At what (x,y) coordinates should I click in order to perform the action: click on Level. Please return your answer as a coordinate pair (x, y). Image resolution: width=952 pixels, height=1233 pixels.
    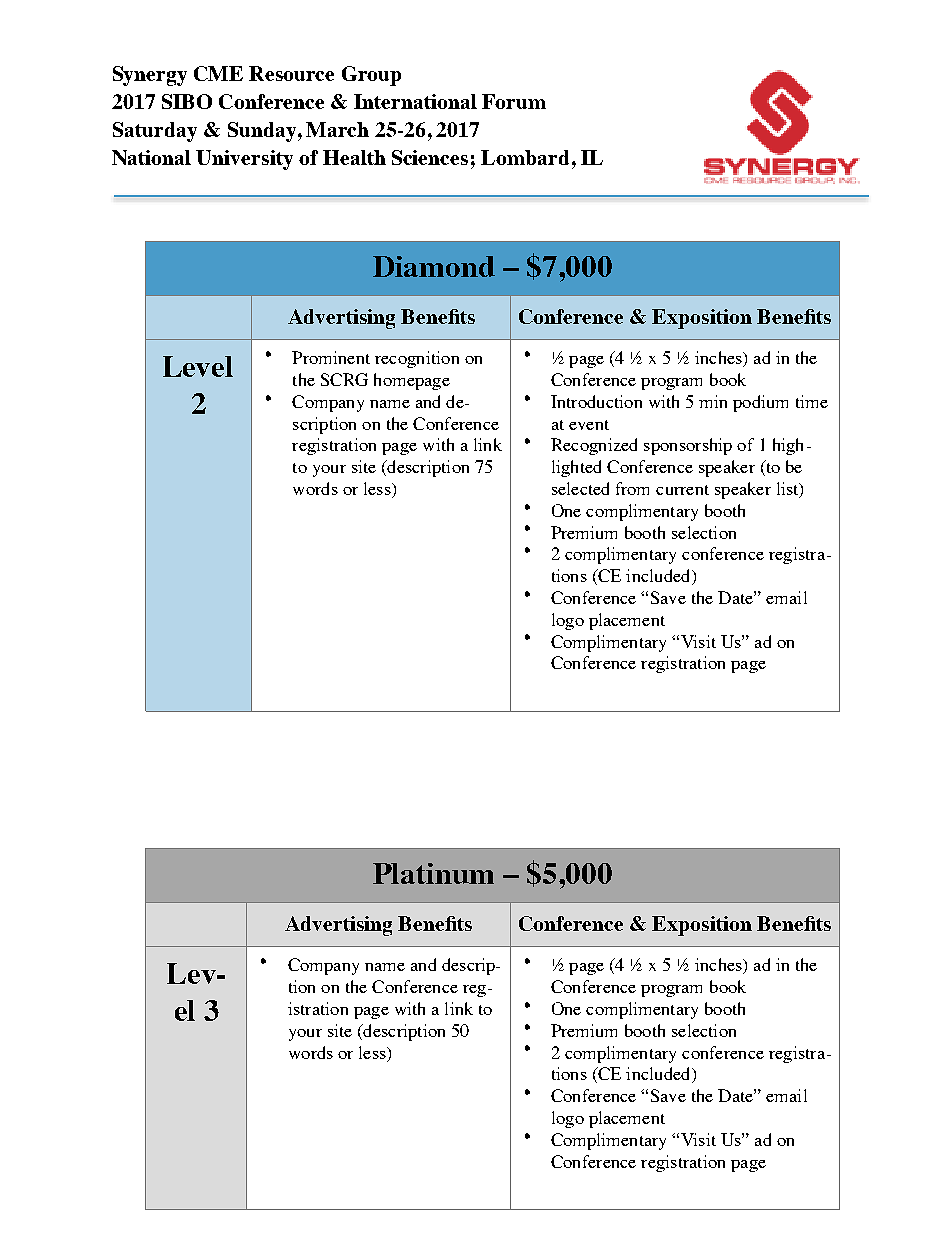
    Looking at the image, I should click on (198, 366).
